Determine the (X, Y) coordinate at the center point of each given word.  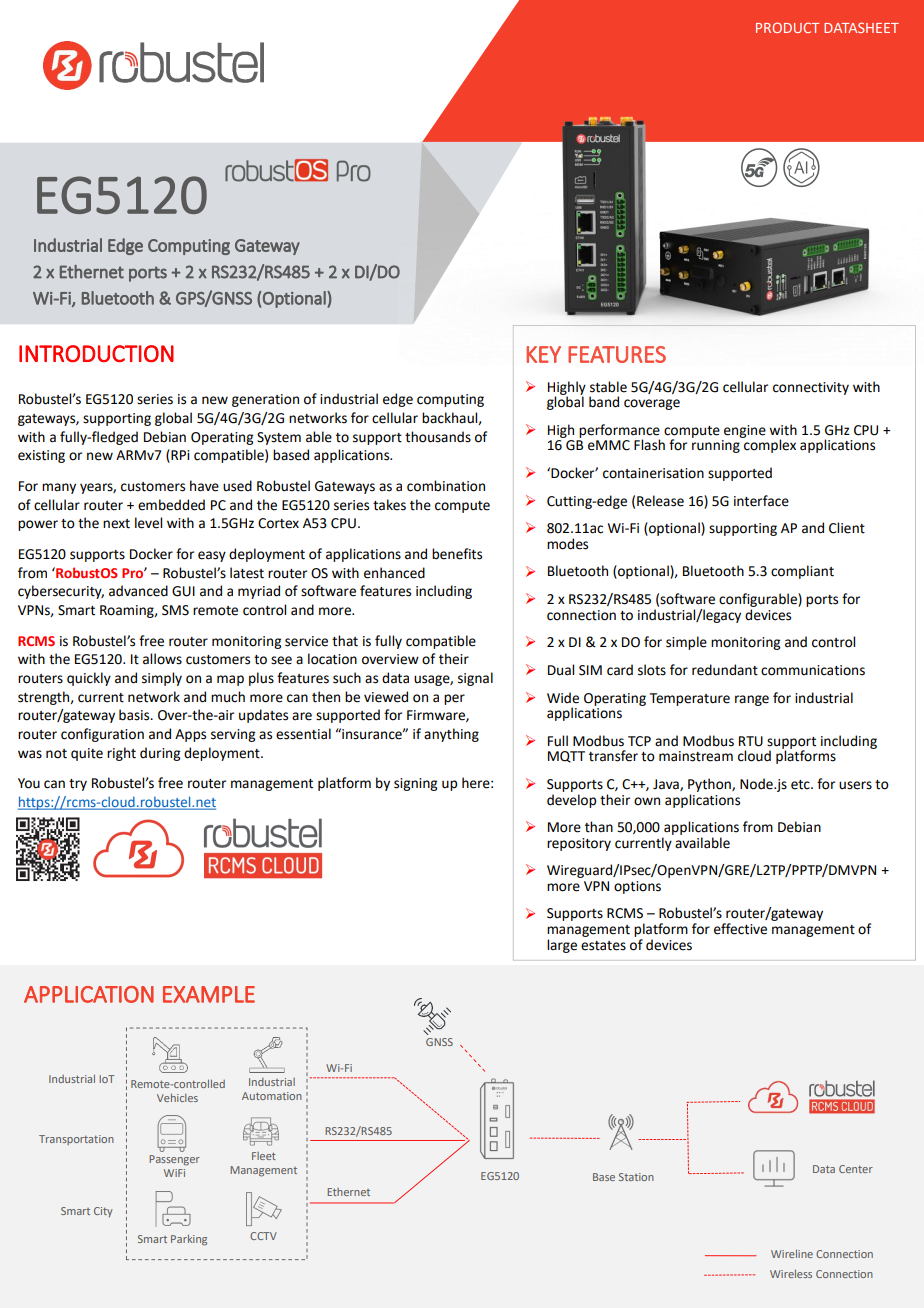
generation (265, 400)
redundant (725, 670)
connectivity (811, 388)
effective (740, 929)
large (562, 946)
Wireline (792, 1254)
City (103, 1212)
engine (745, 431)
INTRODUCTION (96, 353)
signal (475, 679)
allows (162, 659)
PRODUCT (787, 27)
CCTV (263, 1236)
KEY (544, 354)
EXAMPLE (209, 994)
